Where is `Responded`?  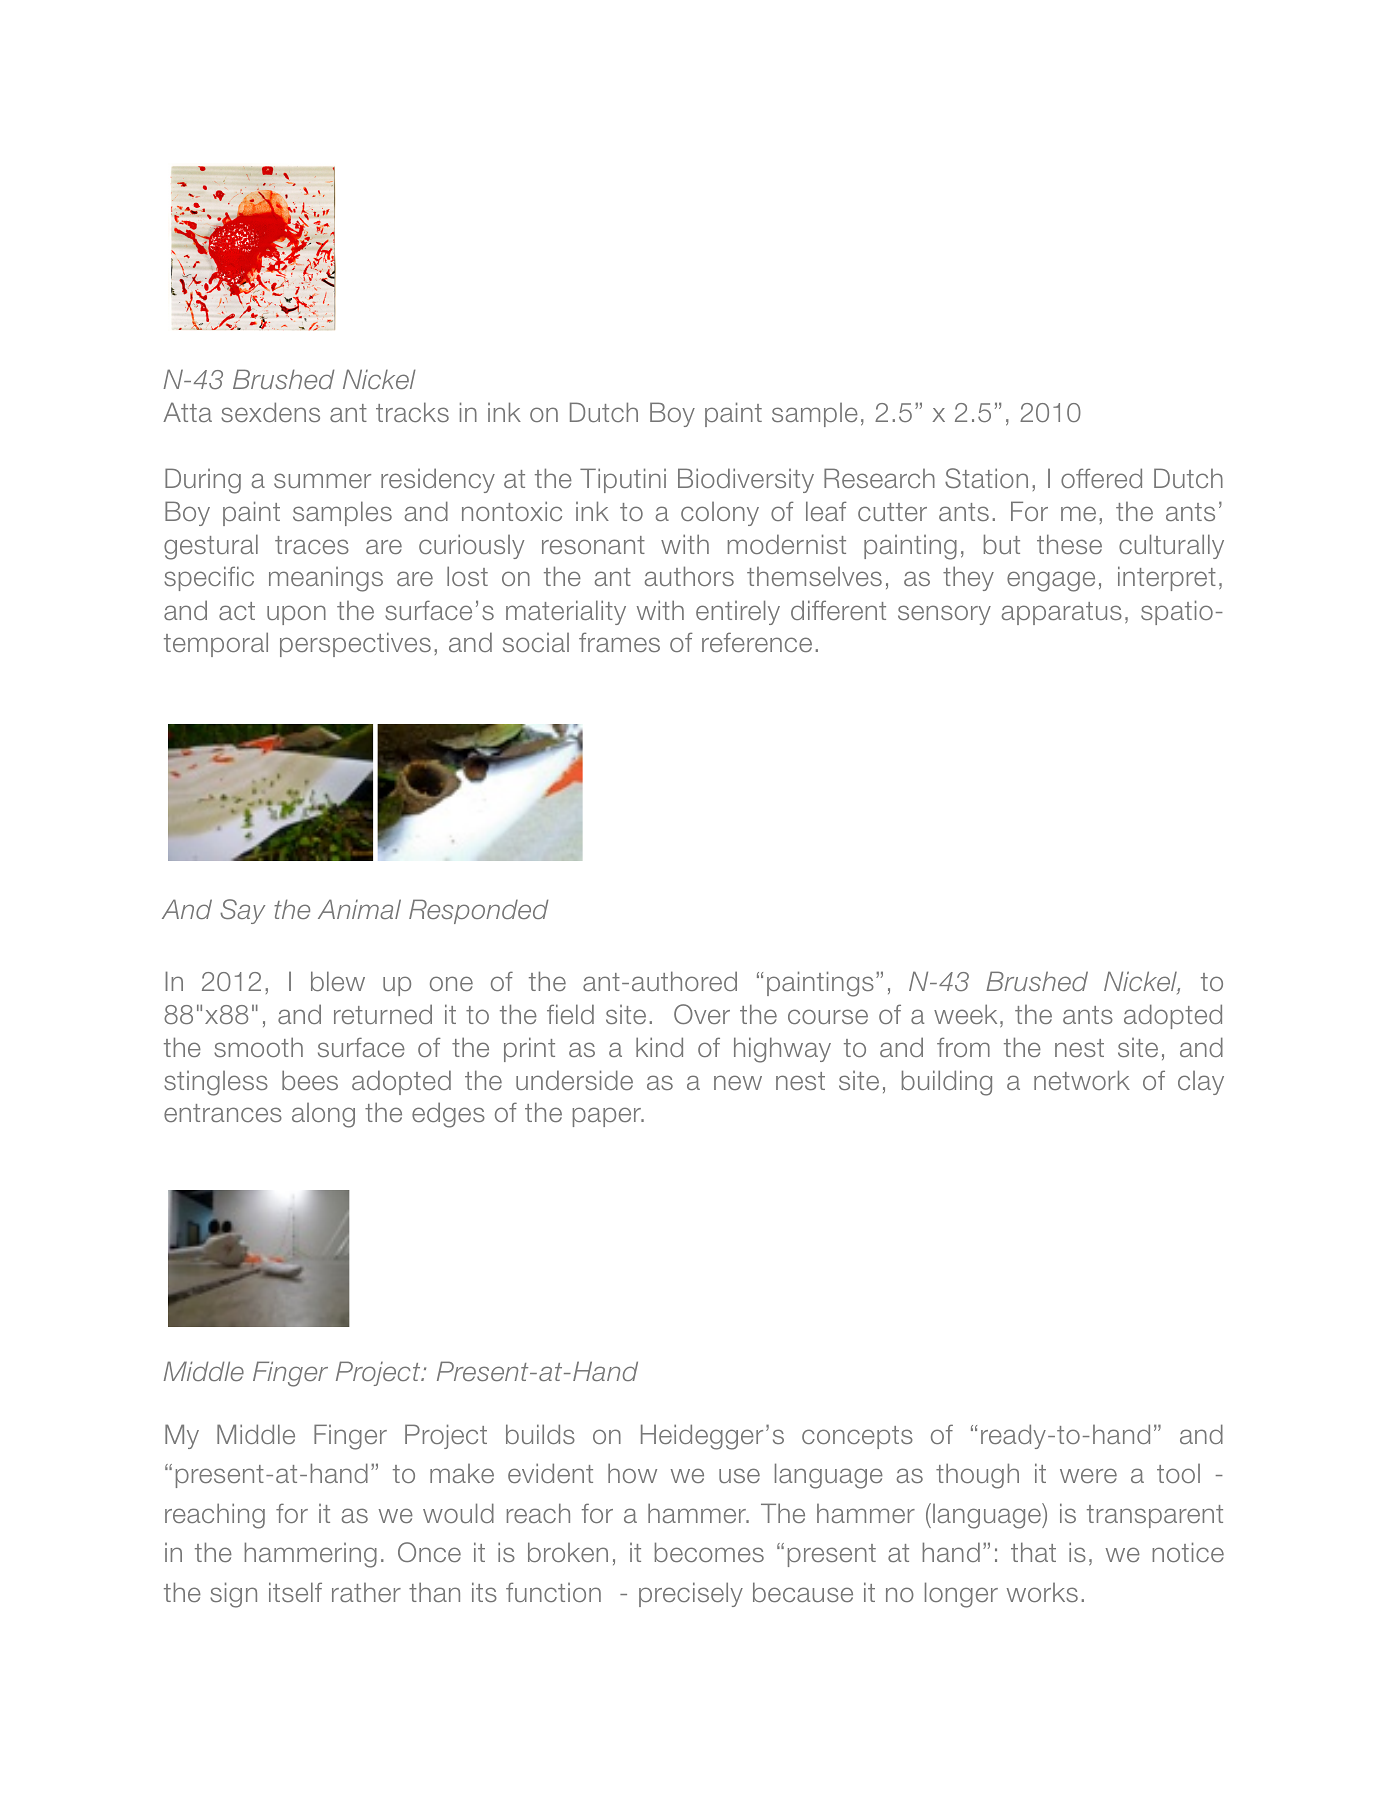 Responded is located at coordinates (478, 911).
